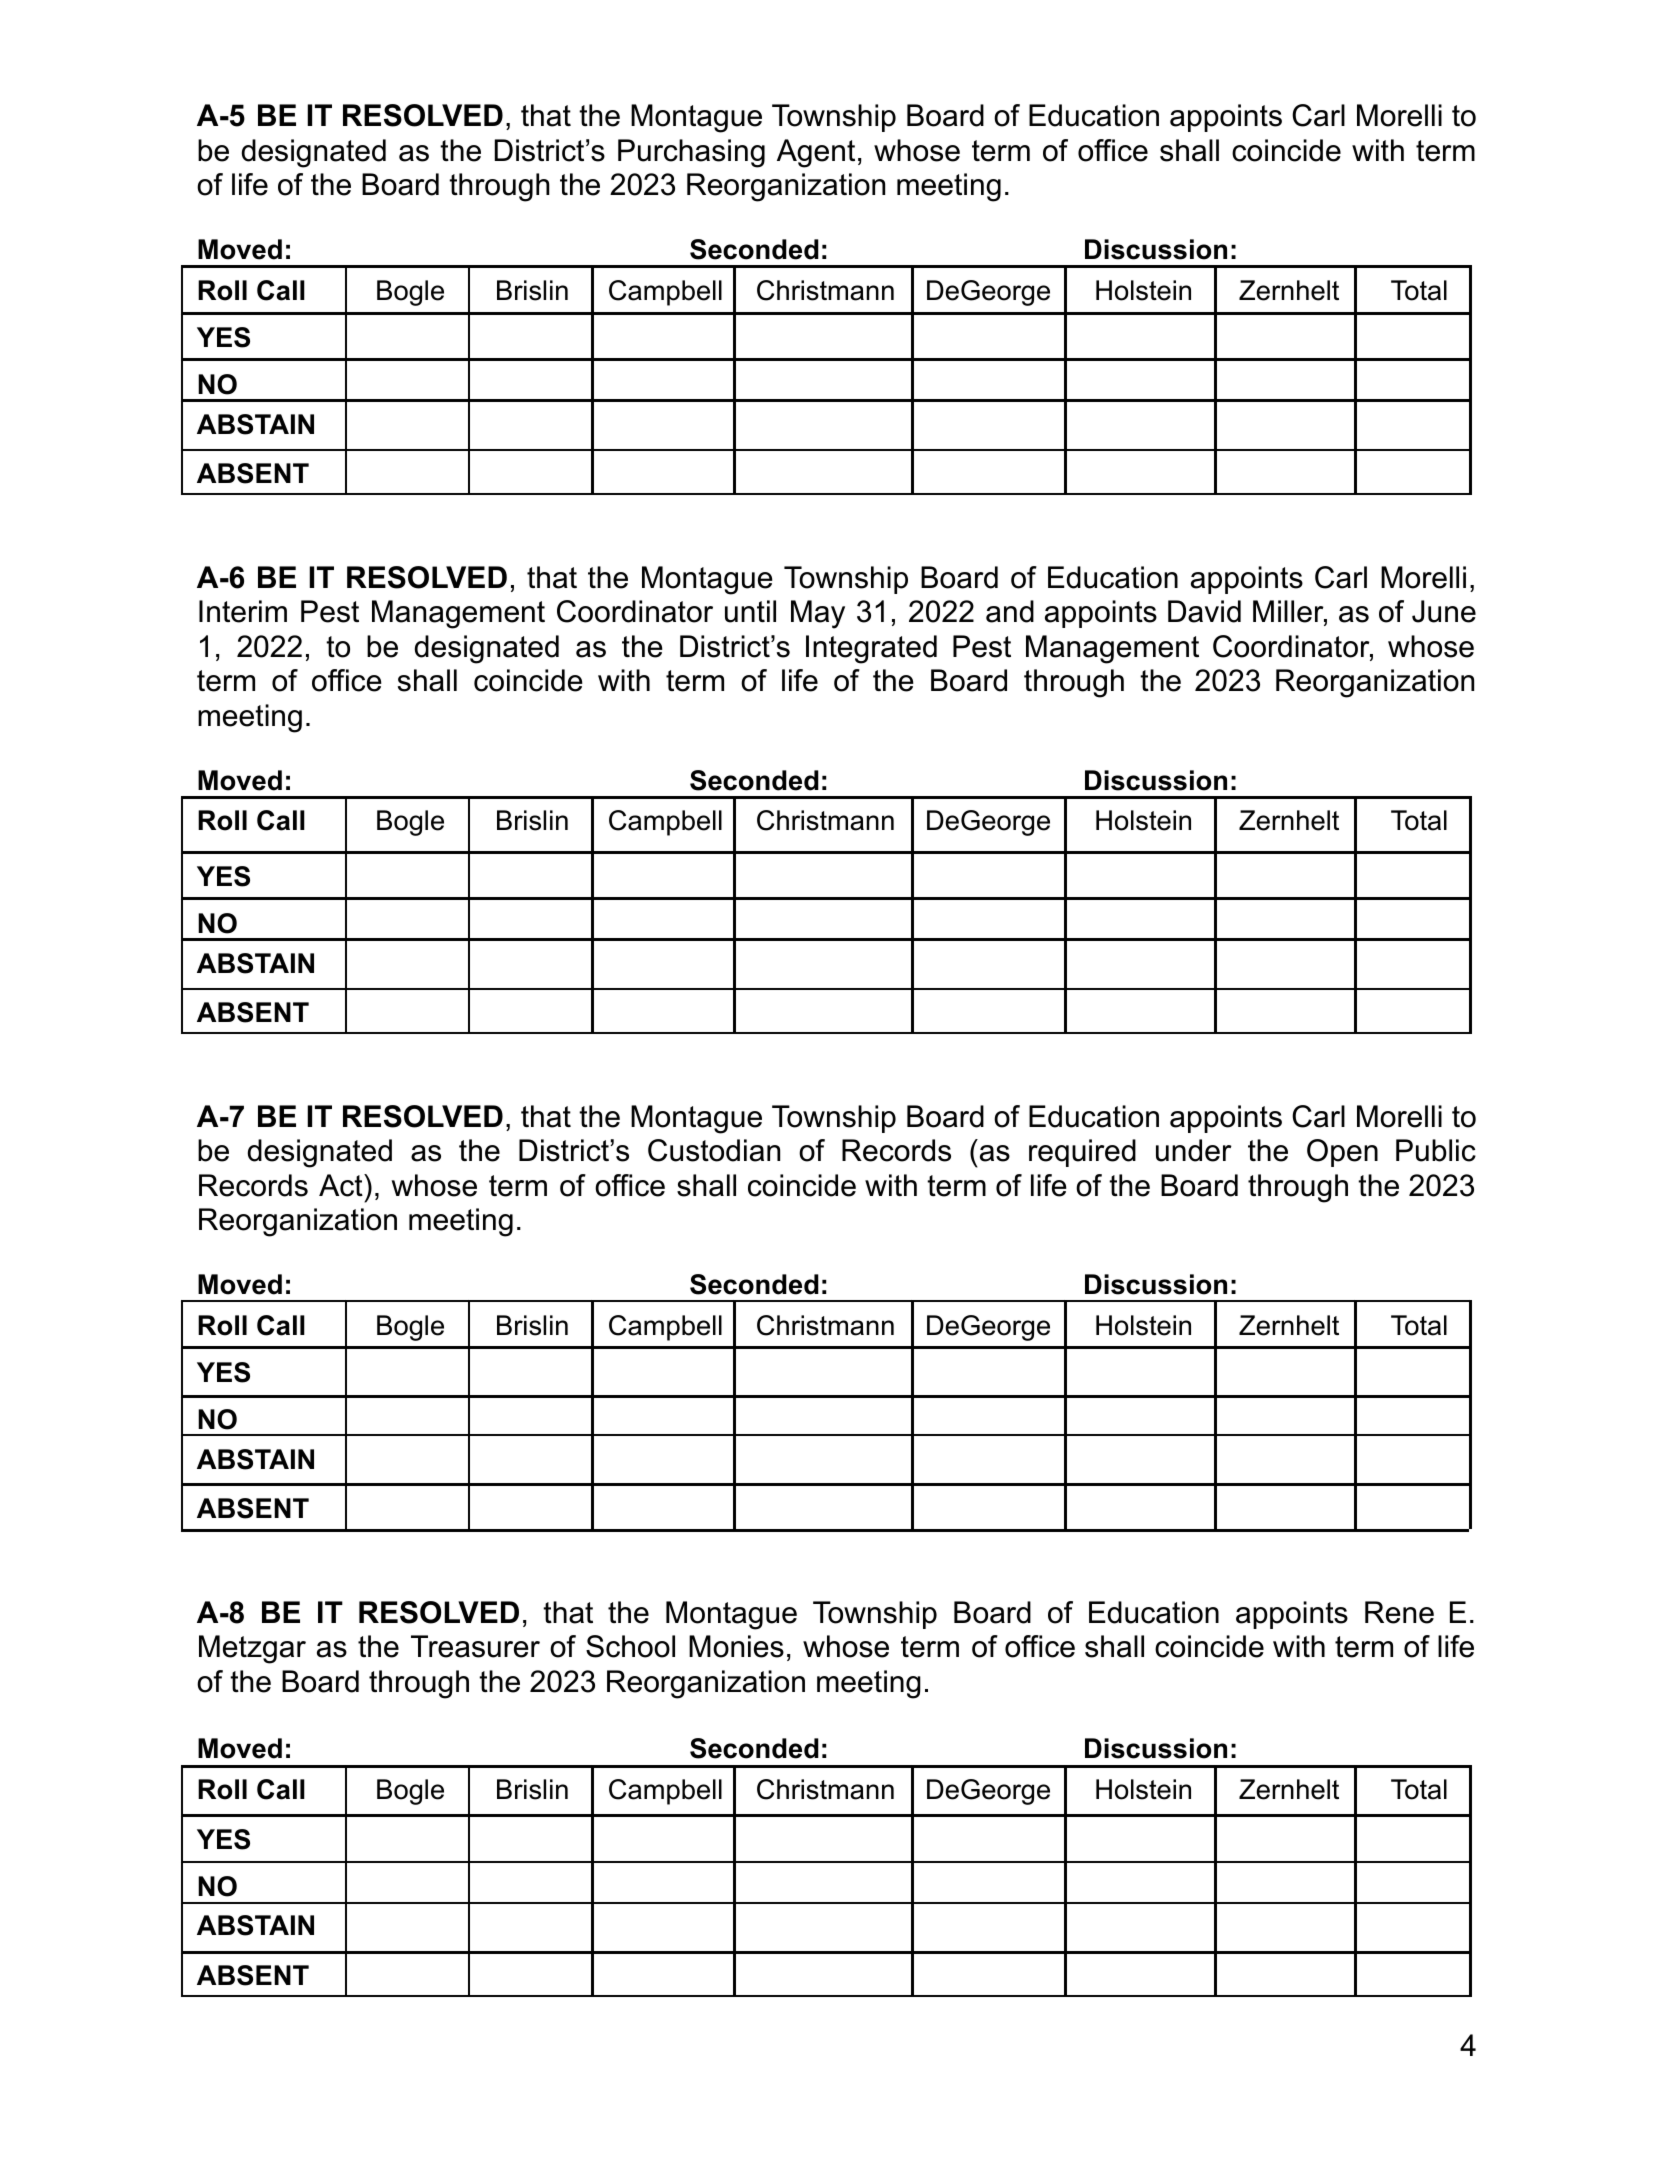 The height and width of the screenshot is (2167, 1674). Describe the element at coordinates (818, 614) in the screenshot. I see `May` at that location.
